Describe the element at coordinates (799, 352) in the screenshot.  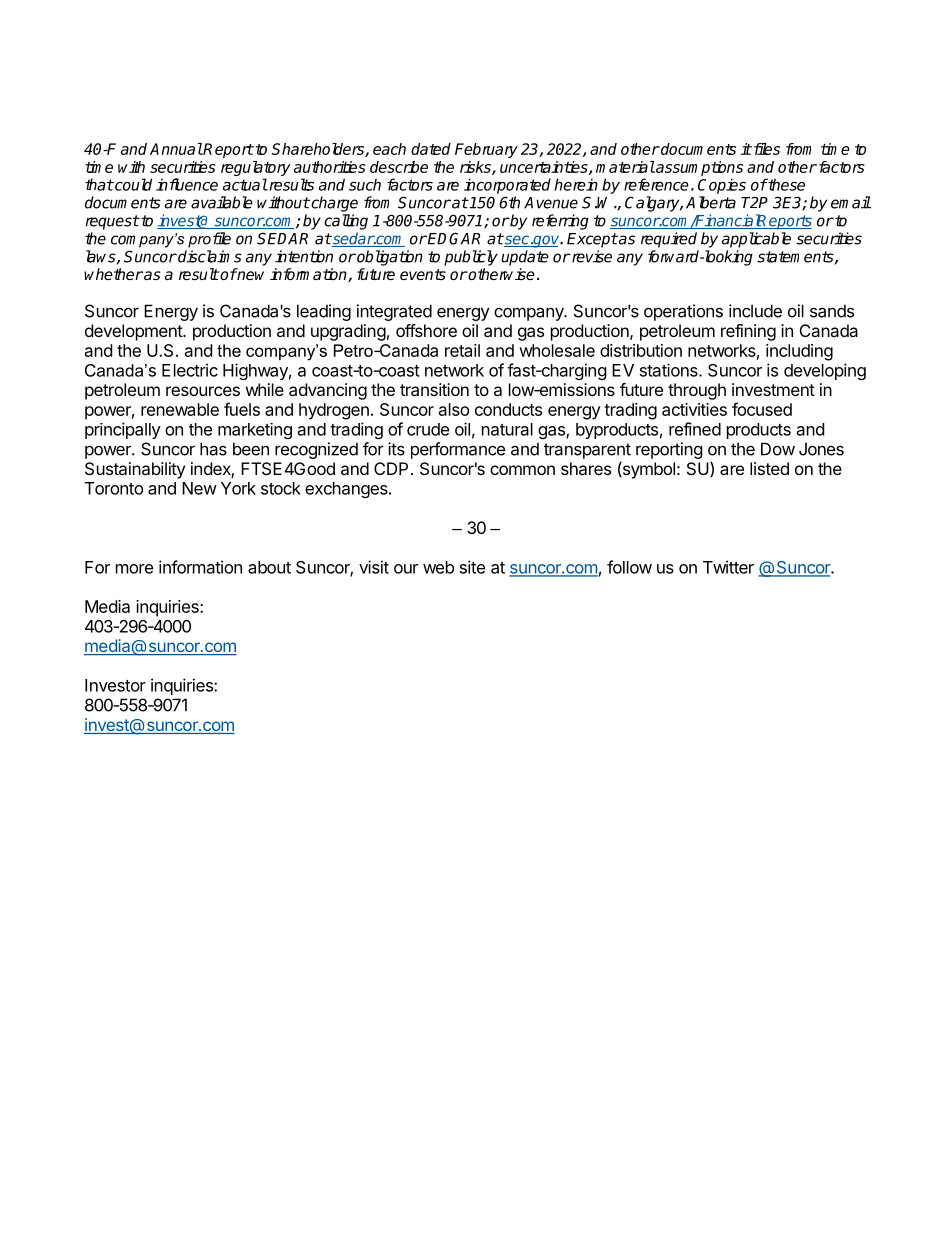
I see `including` at that location.
